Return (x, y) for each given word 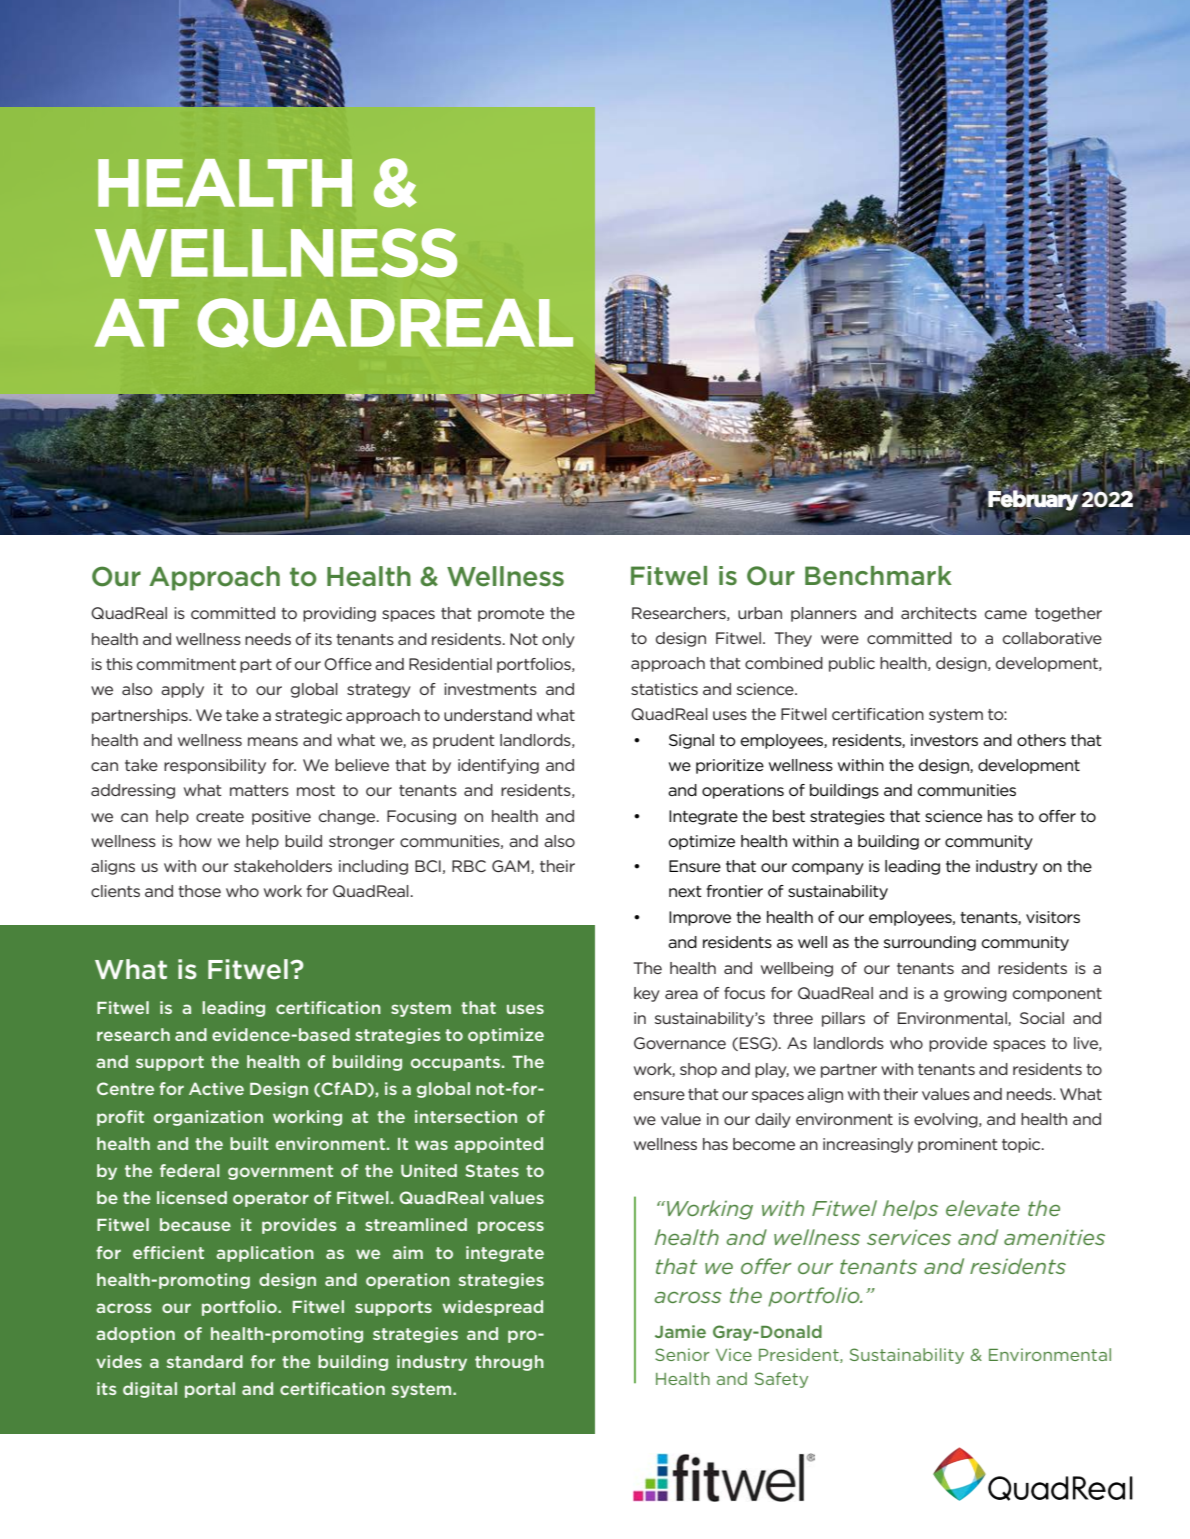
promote (511, 615)
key (647, 994)
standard (205, 1361)
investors (944, 740)
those (199, 891)
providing (339, 614)
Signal (691, 741)
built (249, 1143)
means (273, 741)
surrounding (930, 943)
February (1032, 499)
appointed (498, 1145)
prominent (958, 1145)
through (509, 1363)
